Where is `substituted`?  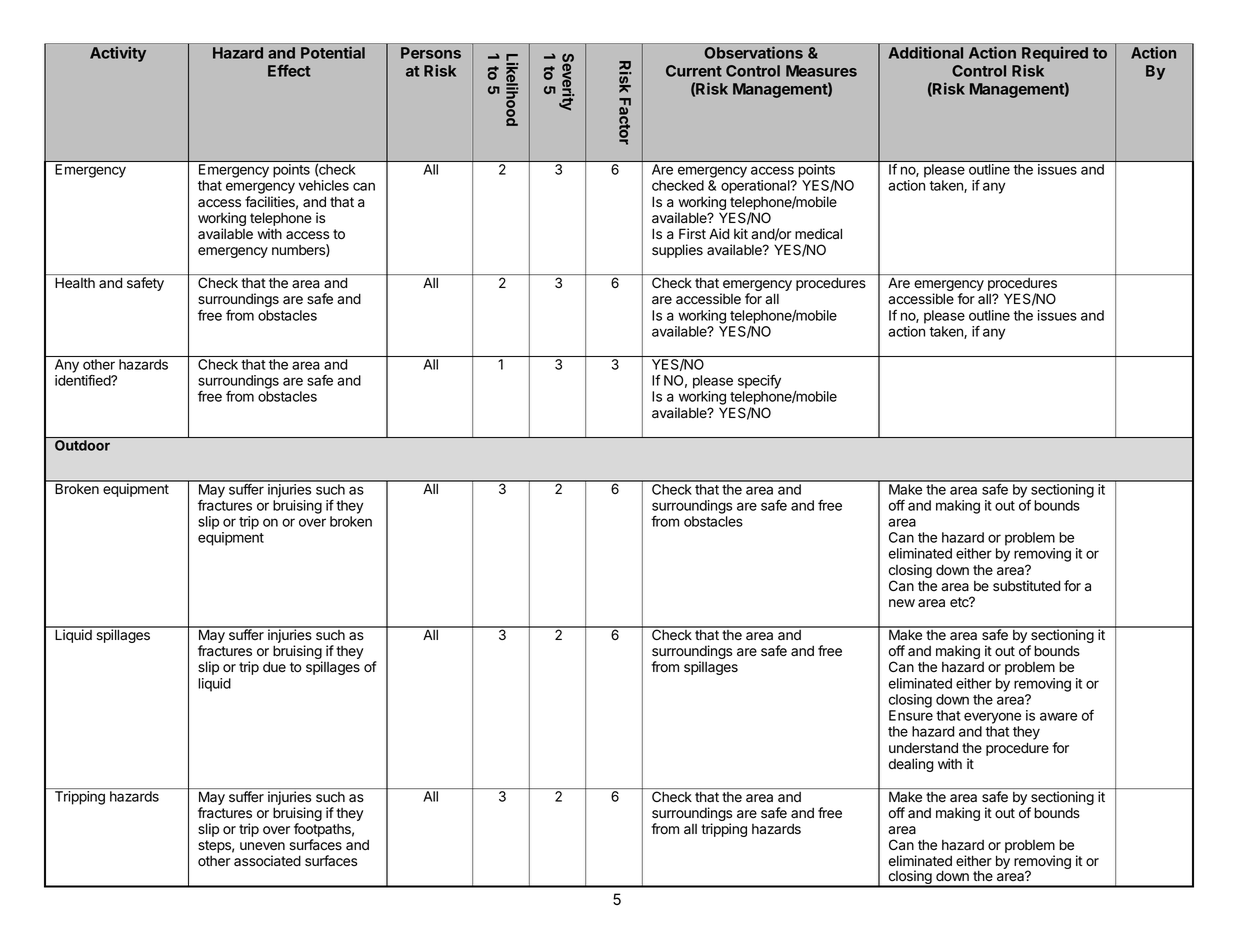
substituted is located at coordinates (1026, 585).
